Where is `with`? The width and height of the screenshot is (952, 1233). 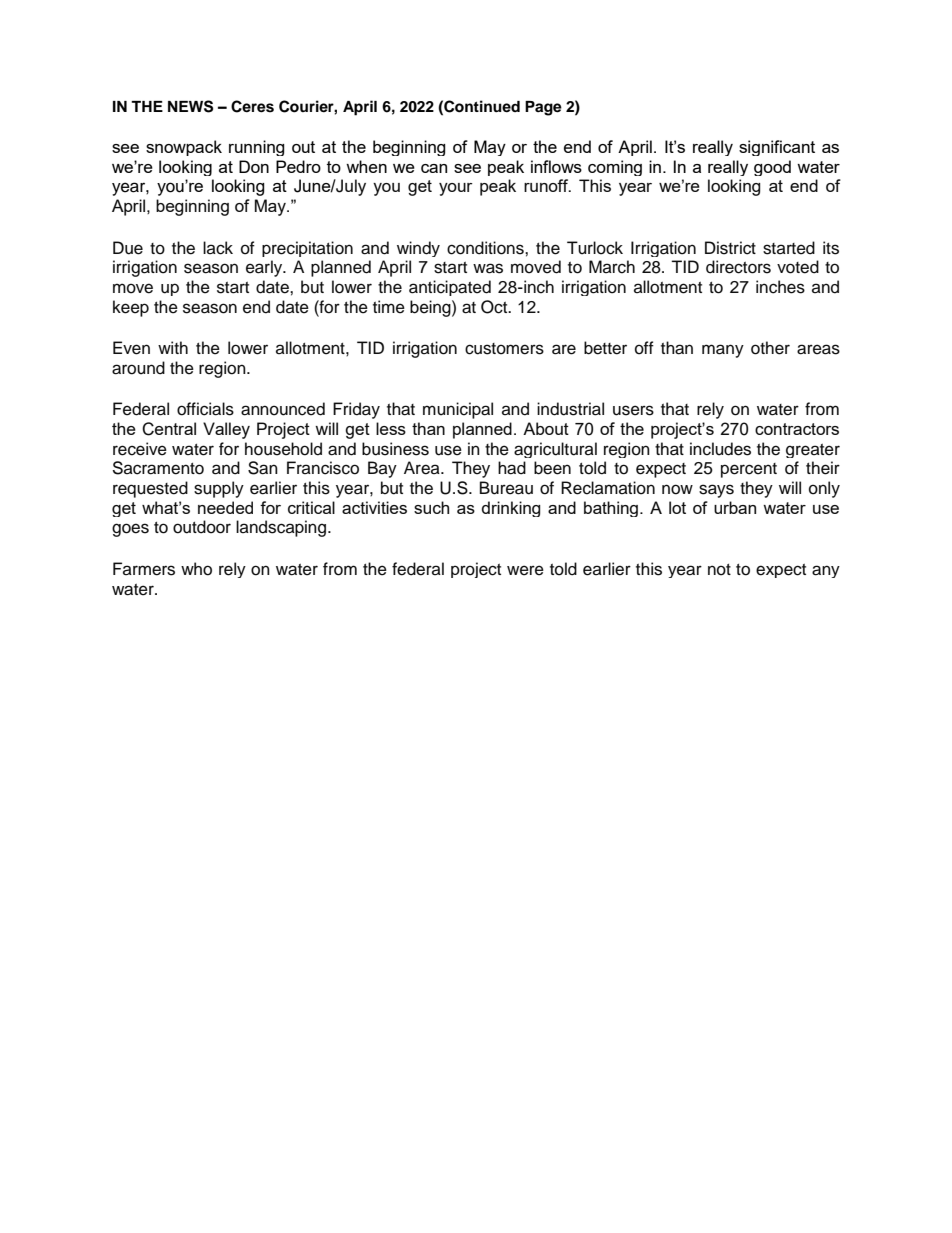 with is located at coordinates (173, 347).
